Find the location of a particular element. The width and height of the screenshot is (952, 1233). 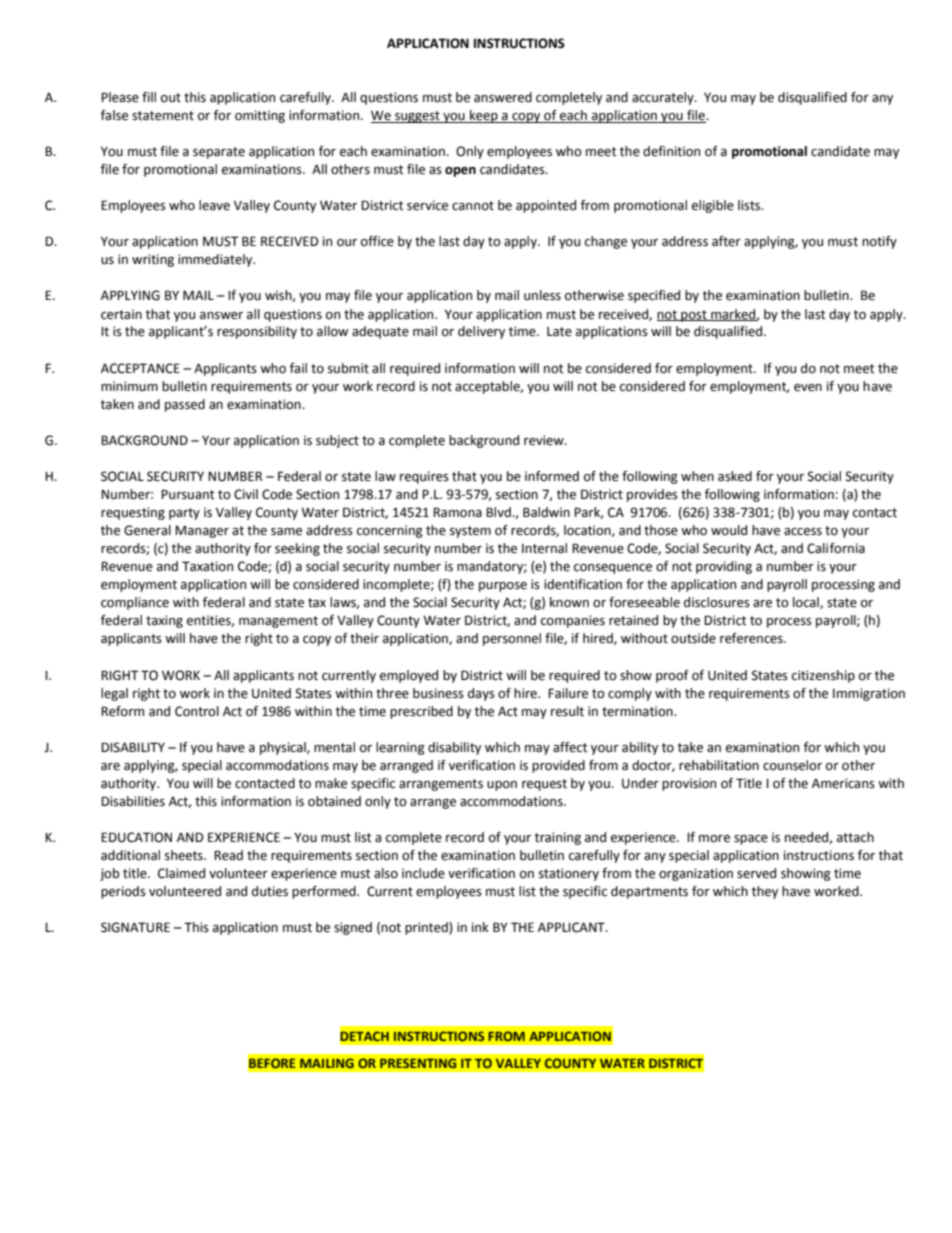

definition is located at coordinates (671, 151).
